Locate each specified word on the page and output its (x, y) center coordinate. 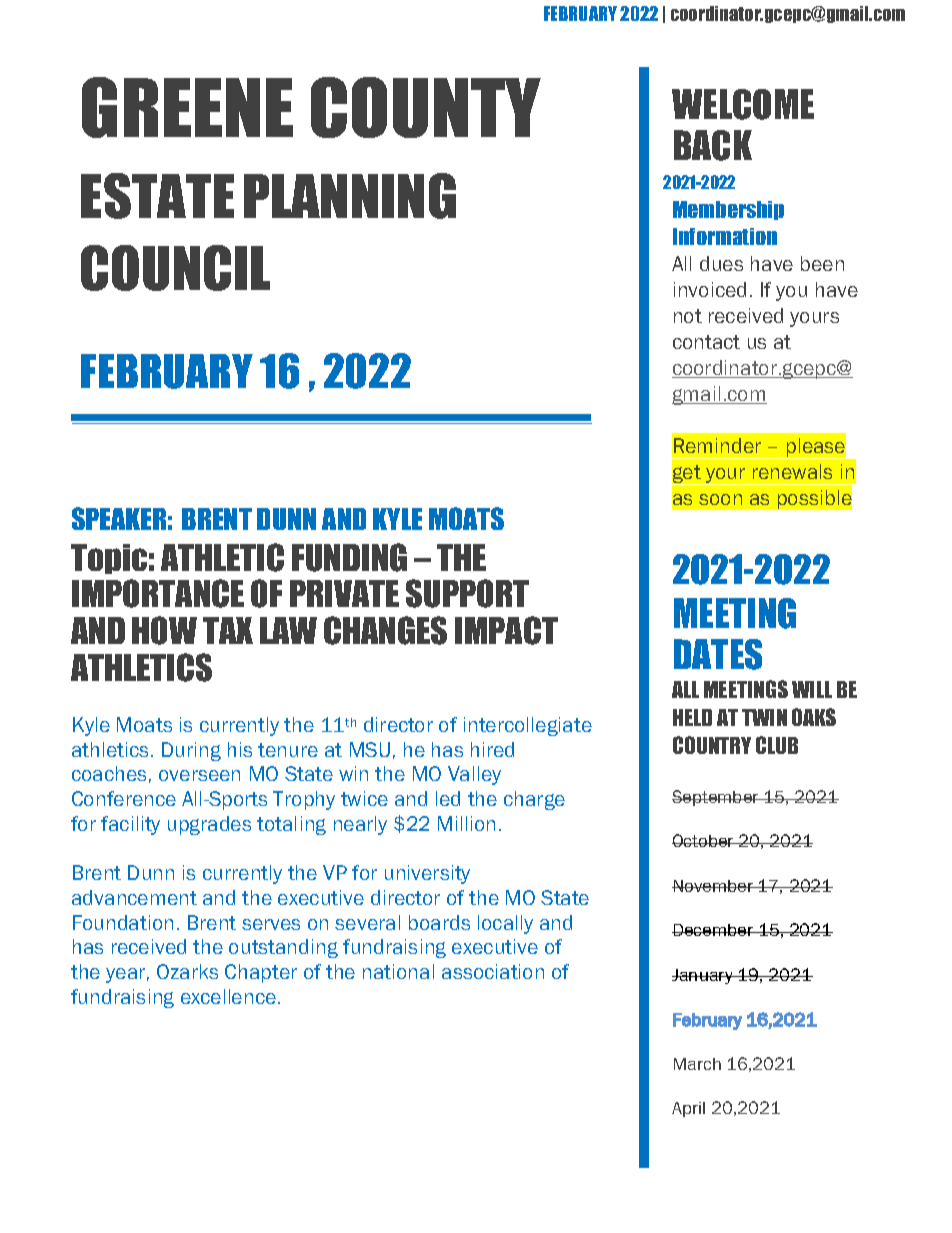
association (493, 971)
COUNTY (426, 107)
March (697, 1064)
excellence (228, 996)
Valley (474, 775)
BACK (713, 145)
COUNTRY (712, 745)
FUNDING (349, 557)
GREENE (187, 107)
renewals (792, 471)
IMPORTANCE (158, 593)
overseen (199, 775)
